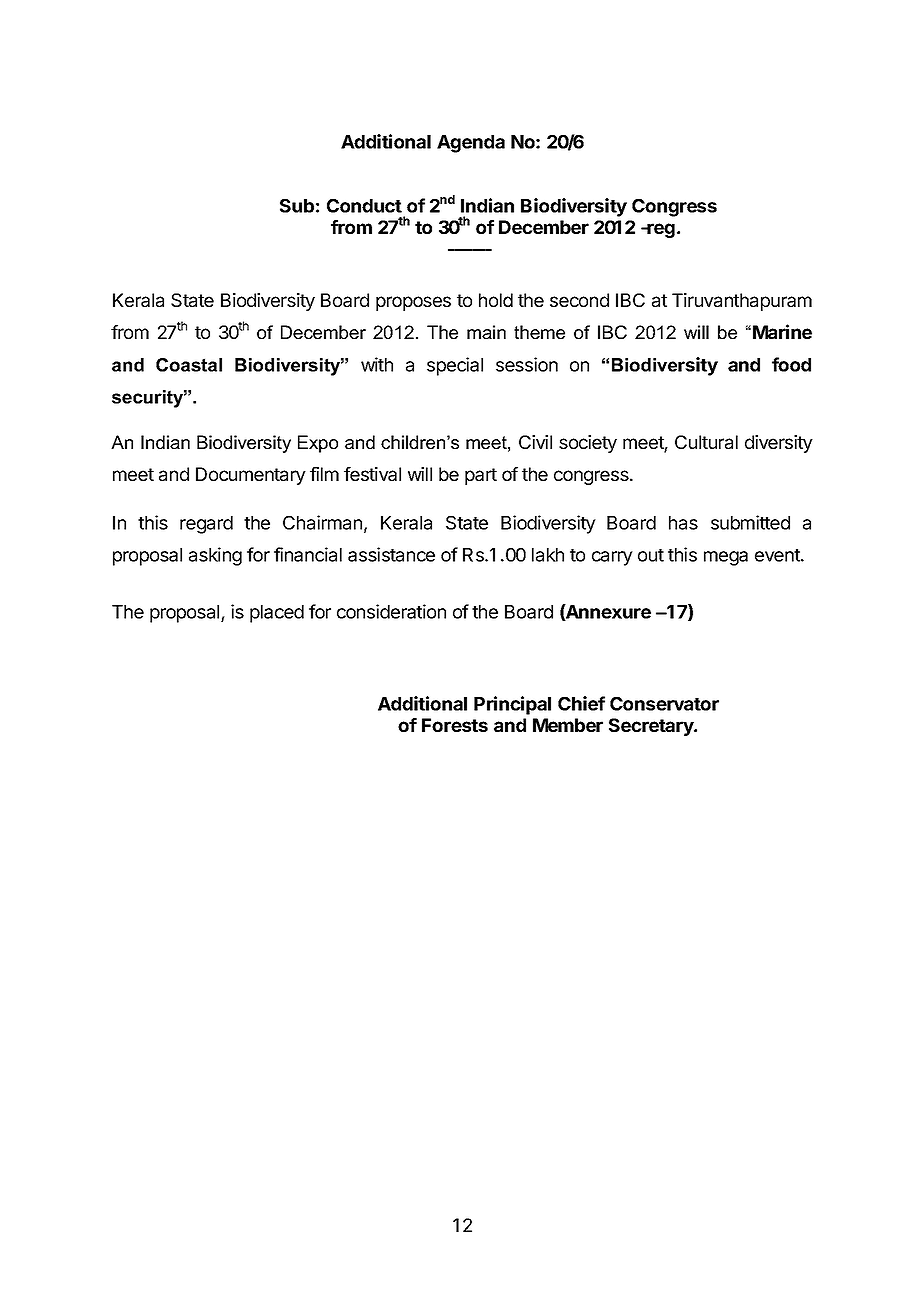 This screenshot has height=1307, width=924. What do you see at coordinates (206, 525) in the screenshot?
I see `regard` at bounding box center [206, 525].
